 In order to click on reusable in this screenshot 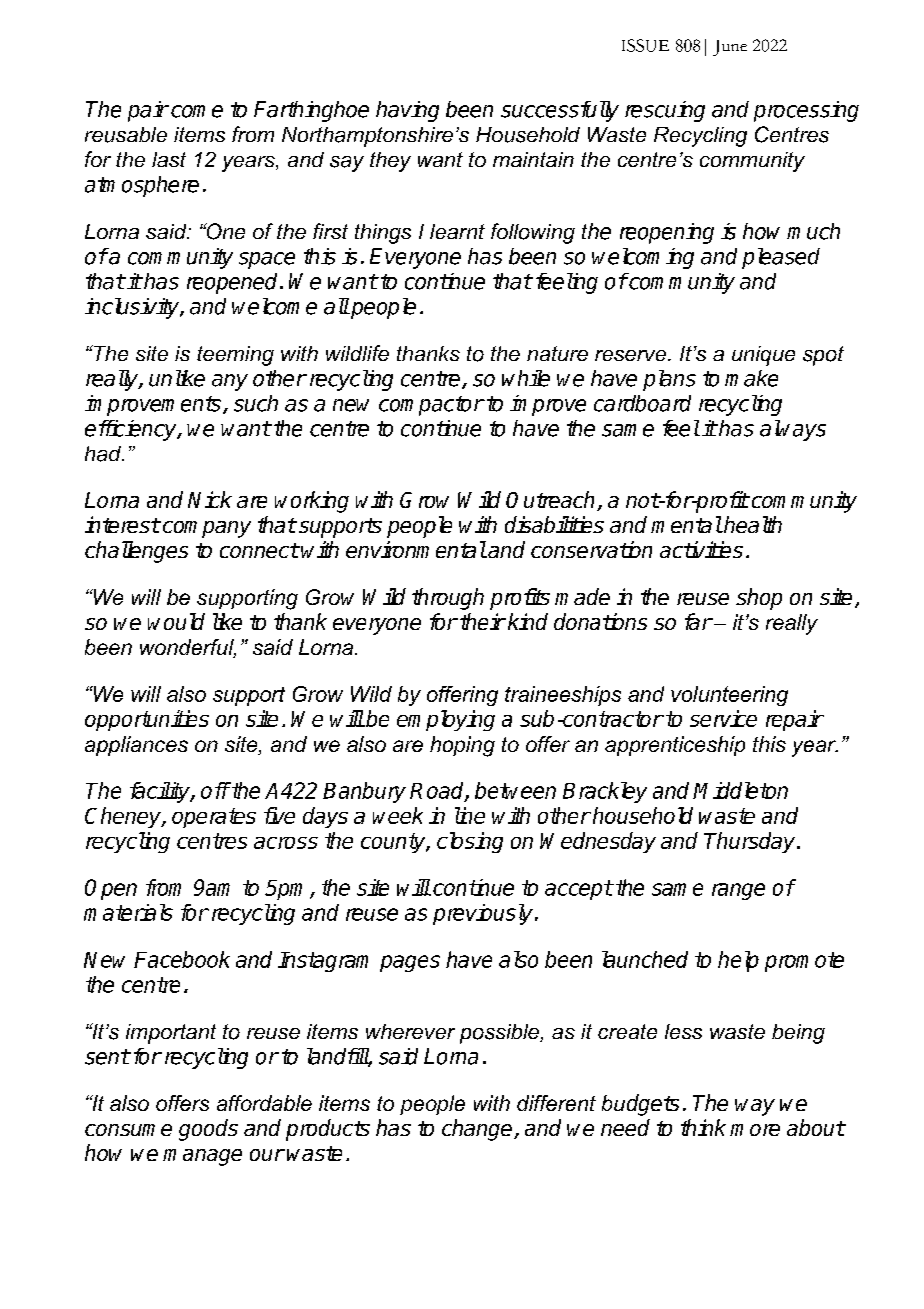, I will do `click(126, 135)`.
